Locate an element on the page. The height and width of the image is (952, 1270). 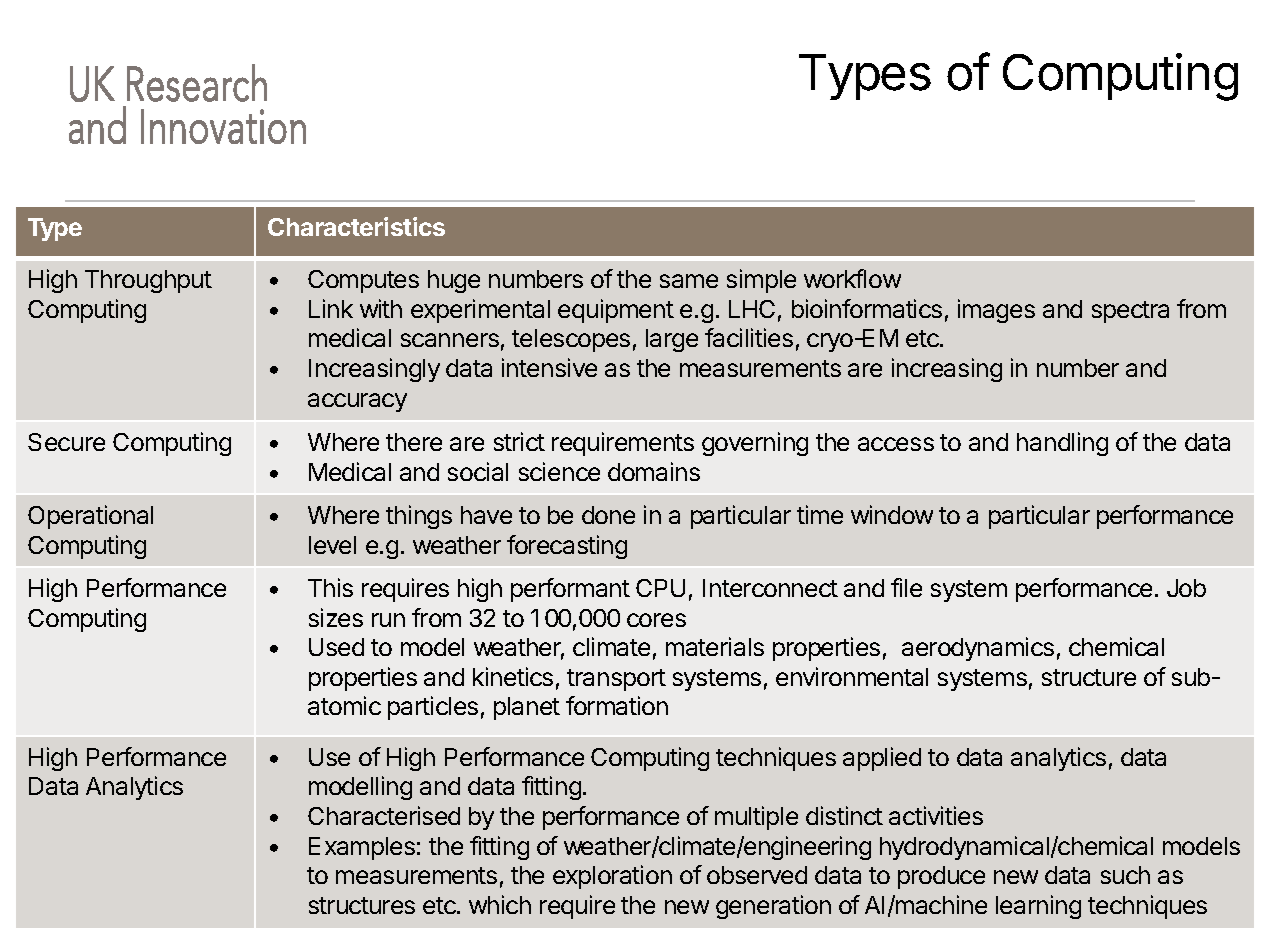
Examples is located at coordinates (362, 848).
